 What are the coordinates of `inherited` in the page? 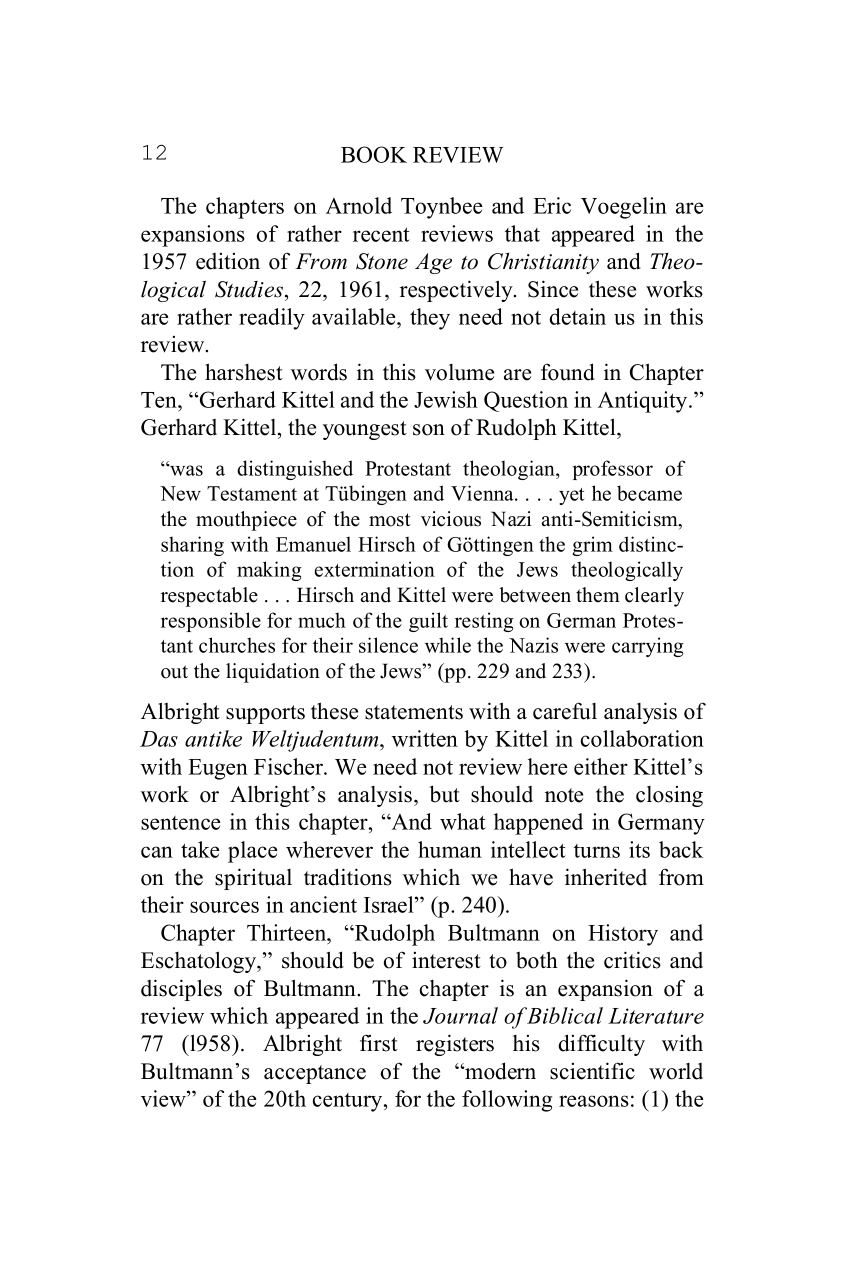 It's located at (606, 877).
